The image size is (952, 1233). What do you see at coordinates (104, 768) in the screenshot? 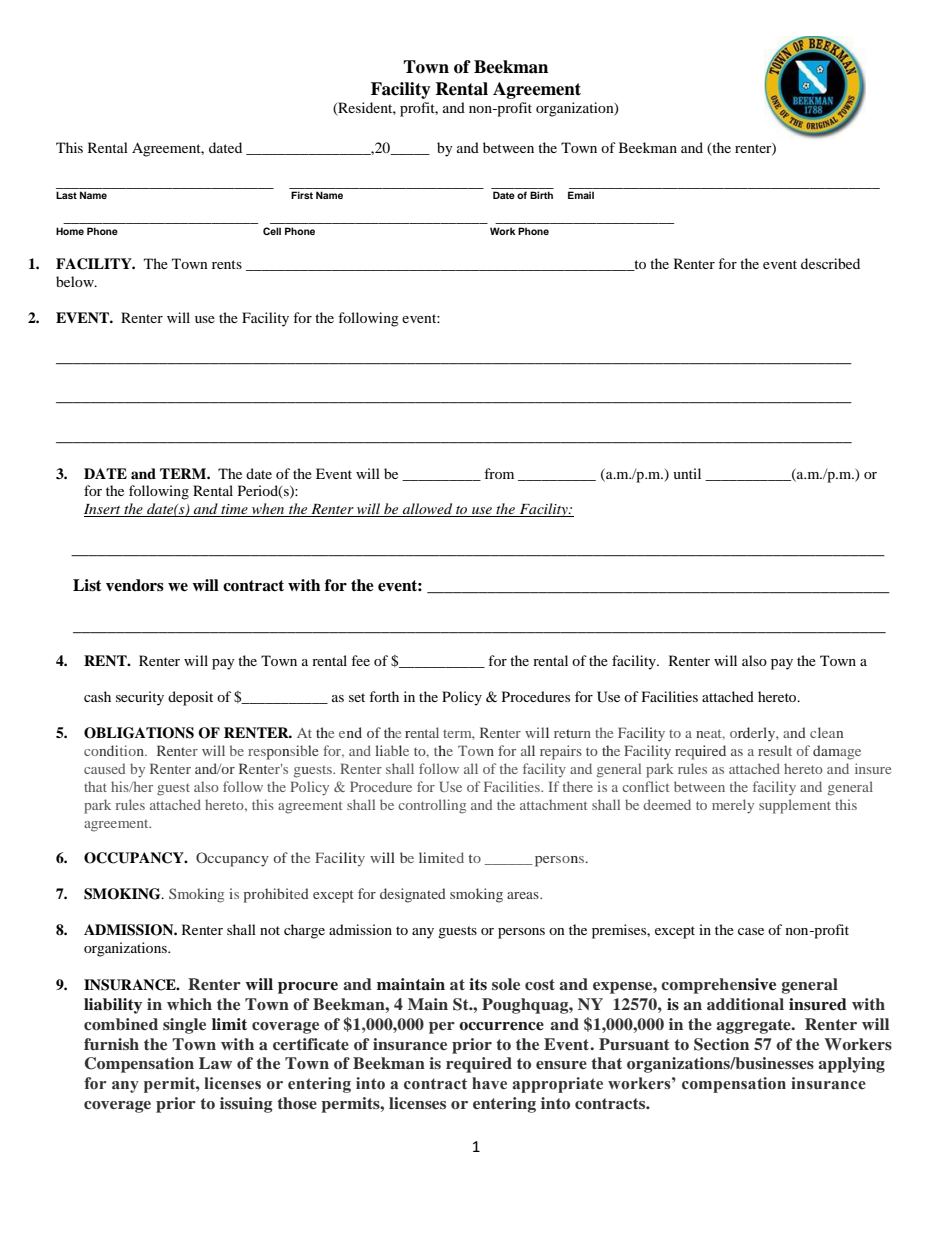
I see `caused` at bounding box center [104, 768].
